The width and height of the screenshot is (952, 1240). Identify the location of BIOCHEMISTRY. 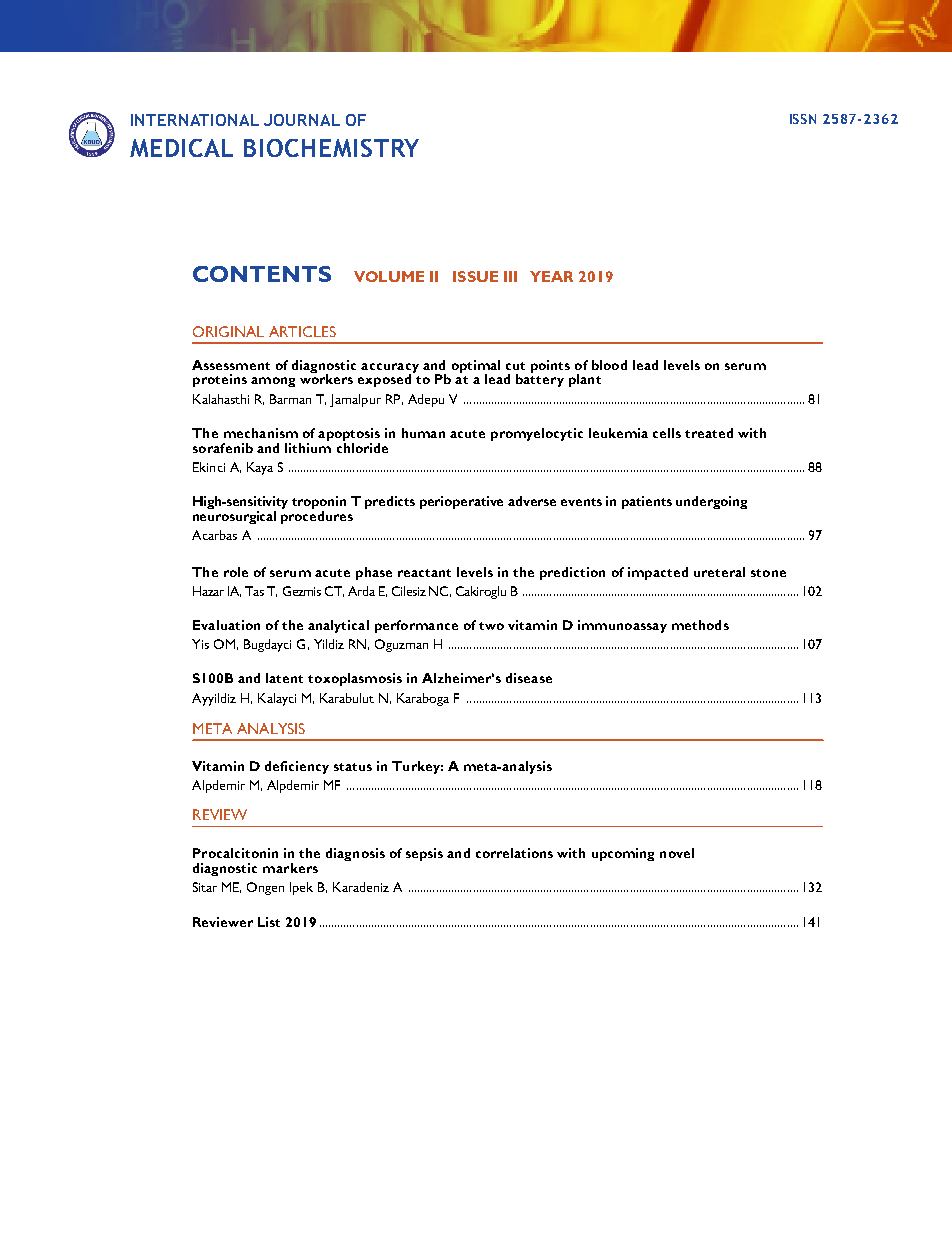
(331, 148).
